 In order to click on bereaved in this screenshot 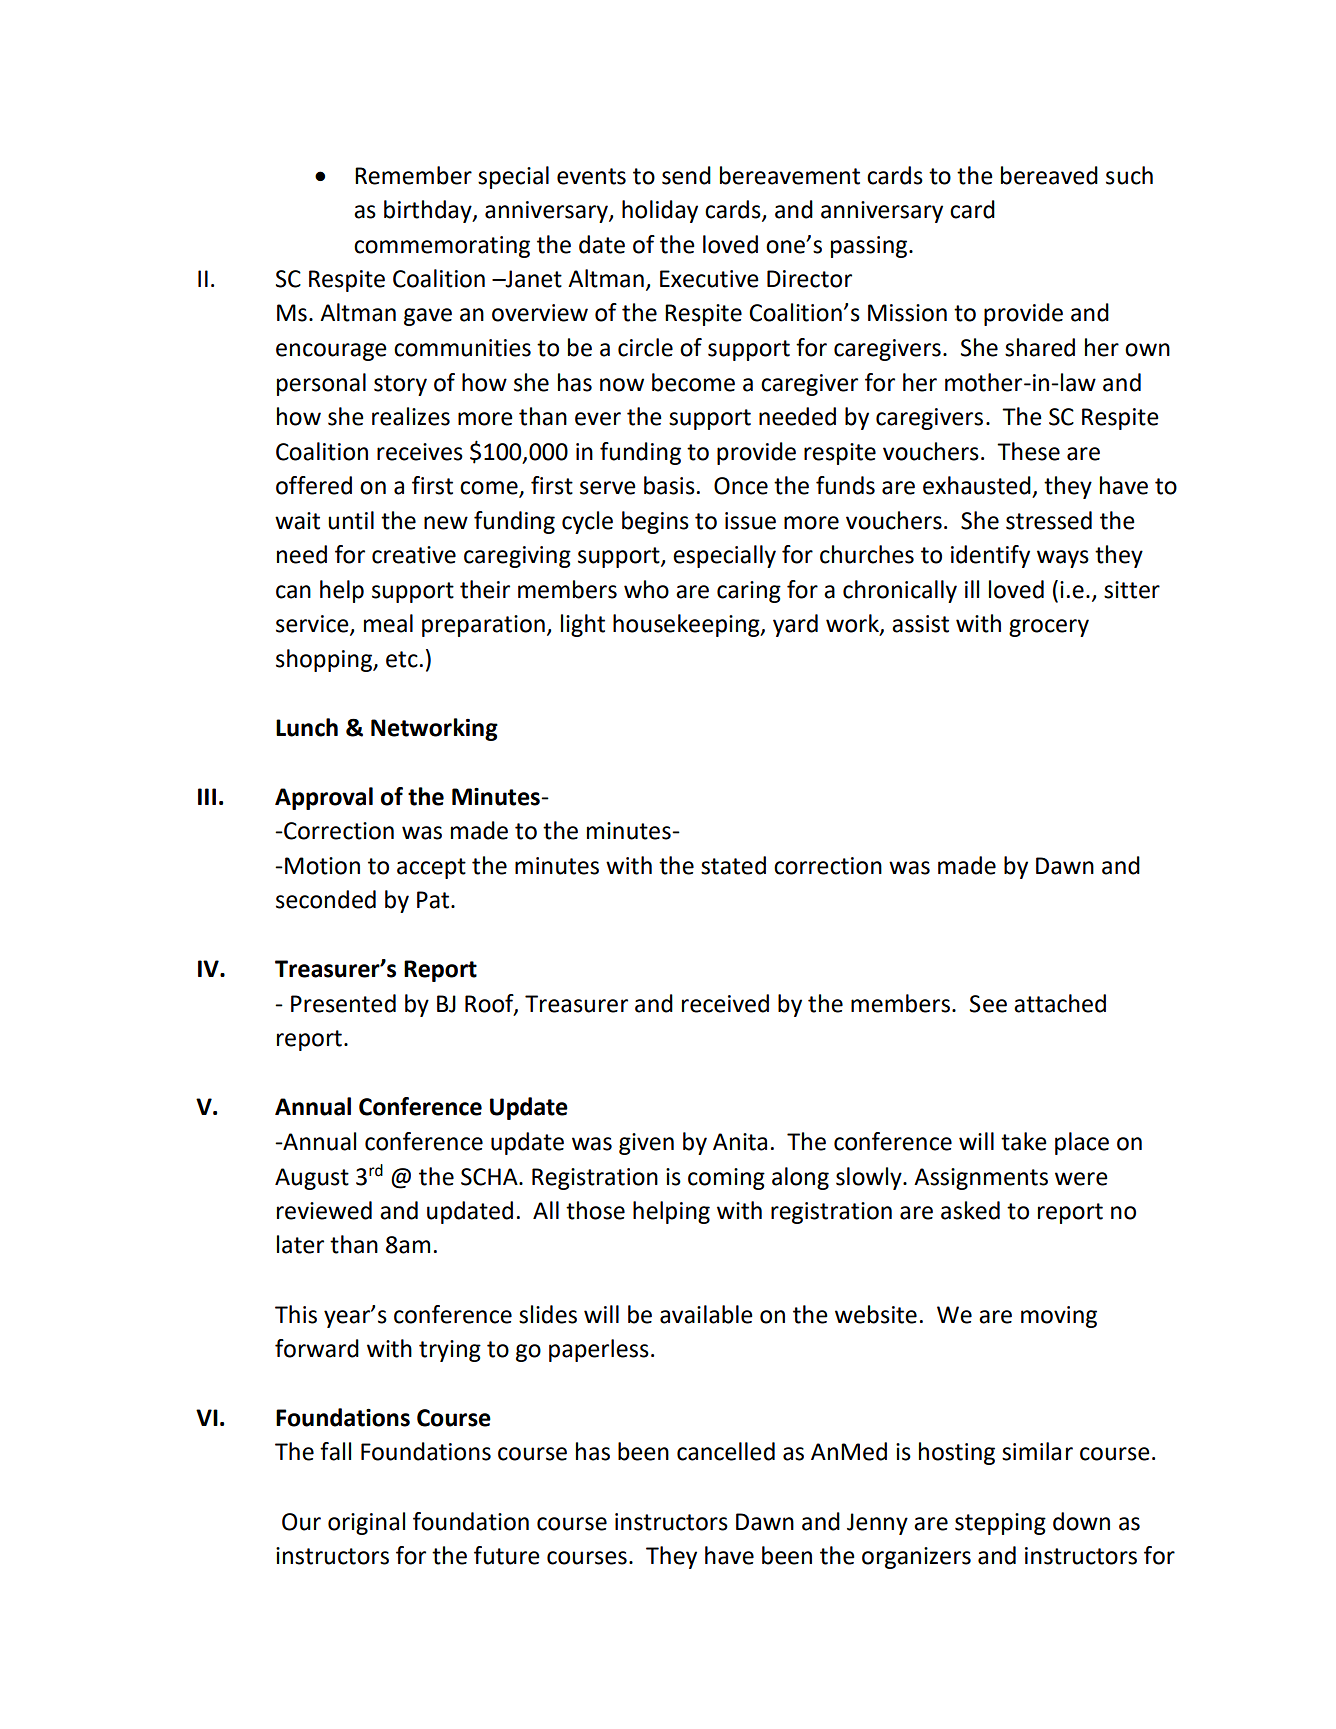, I will do `click(1049, 175)`.
